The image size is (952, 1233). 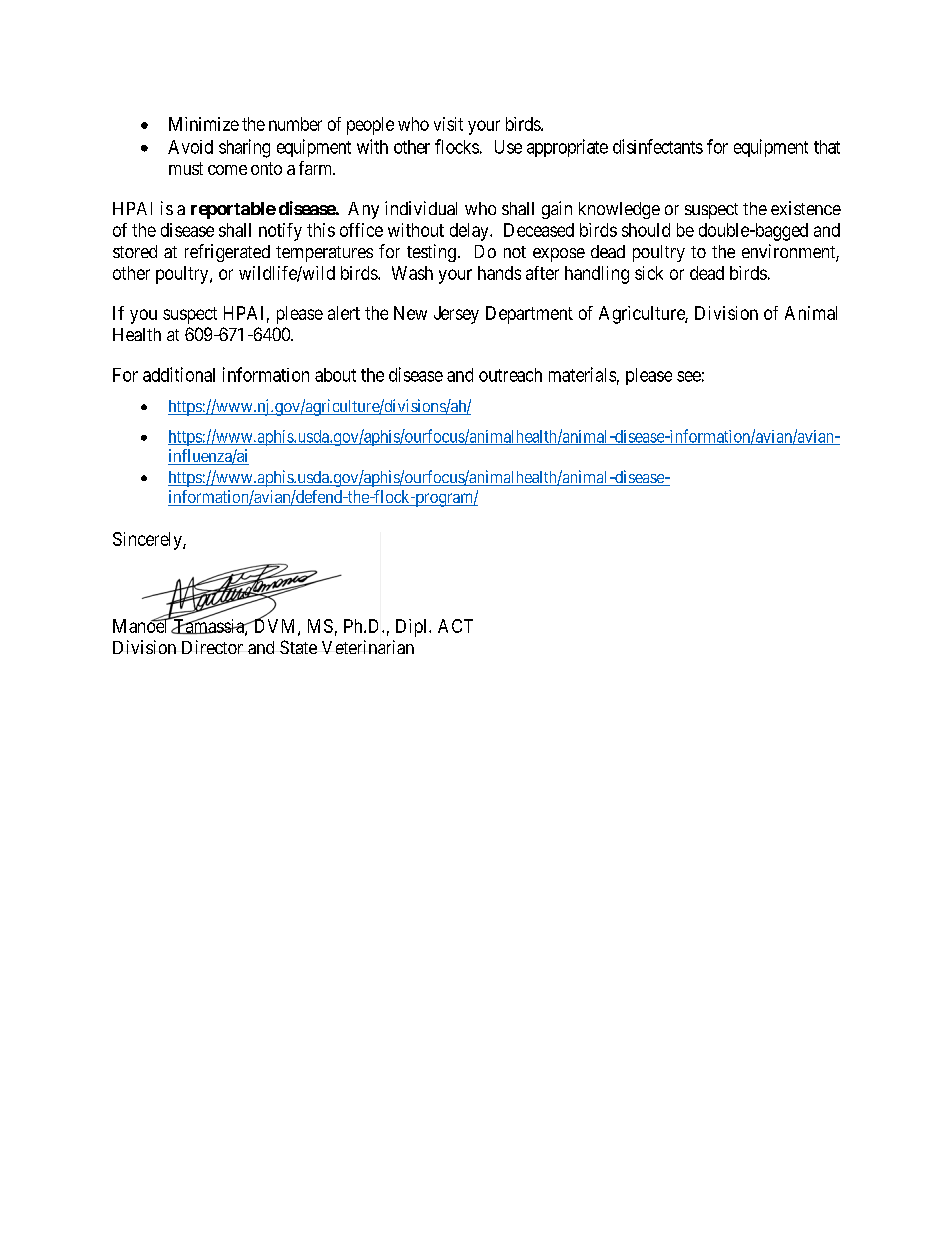 What do you see at coordinates (508, 147) in the screenshot?
I see `Use` at bounding box center [508, 147].
